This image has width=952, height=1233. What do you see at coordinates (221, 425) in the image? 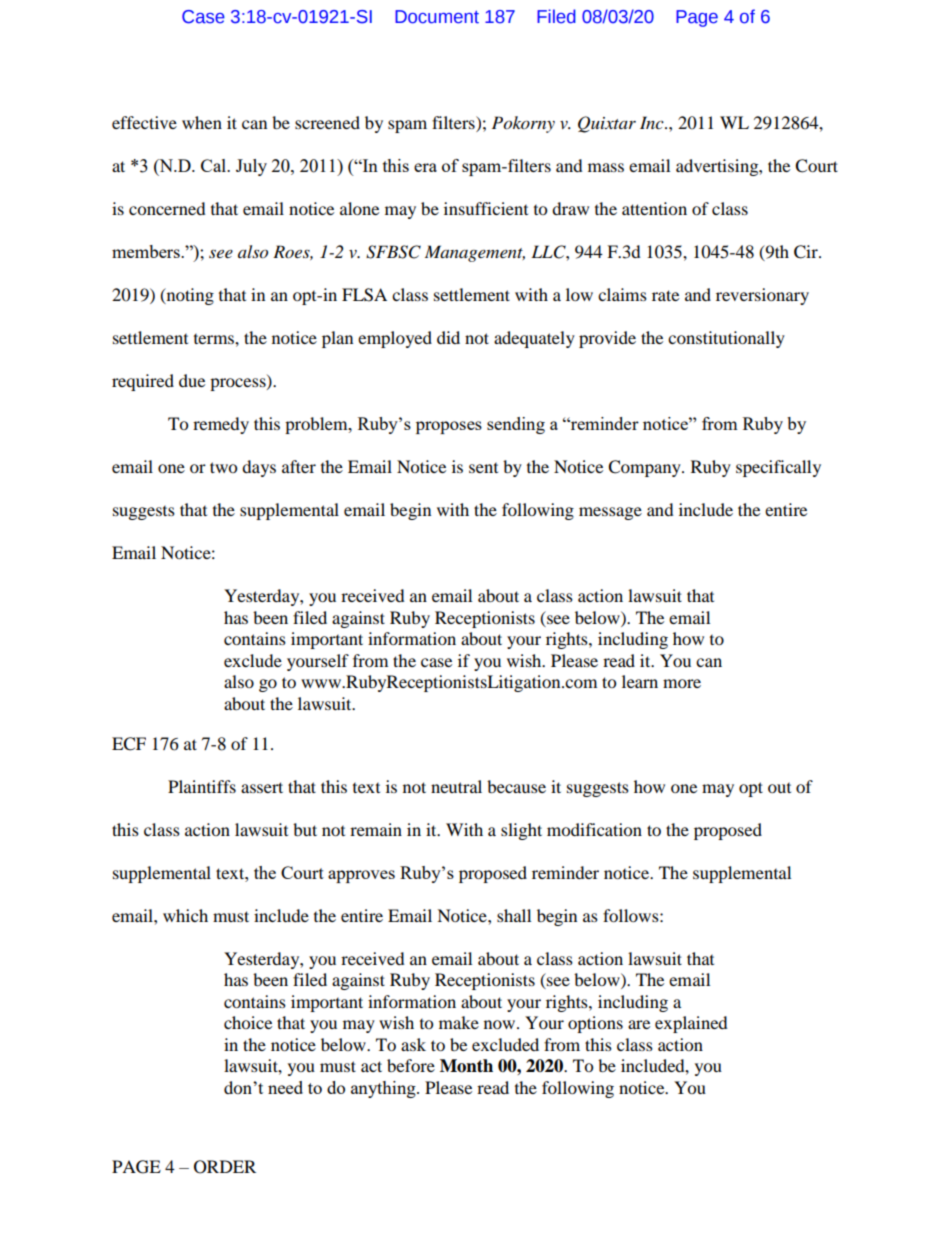
I see `remedy` at bounding box center [221, 425].
